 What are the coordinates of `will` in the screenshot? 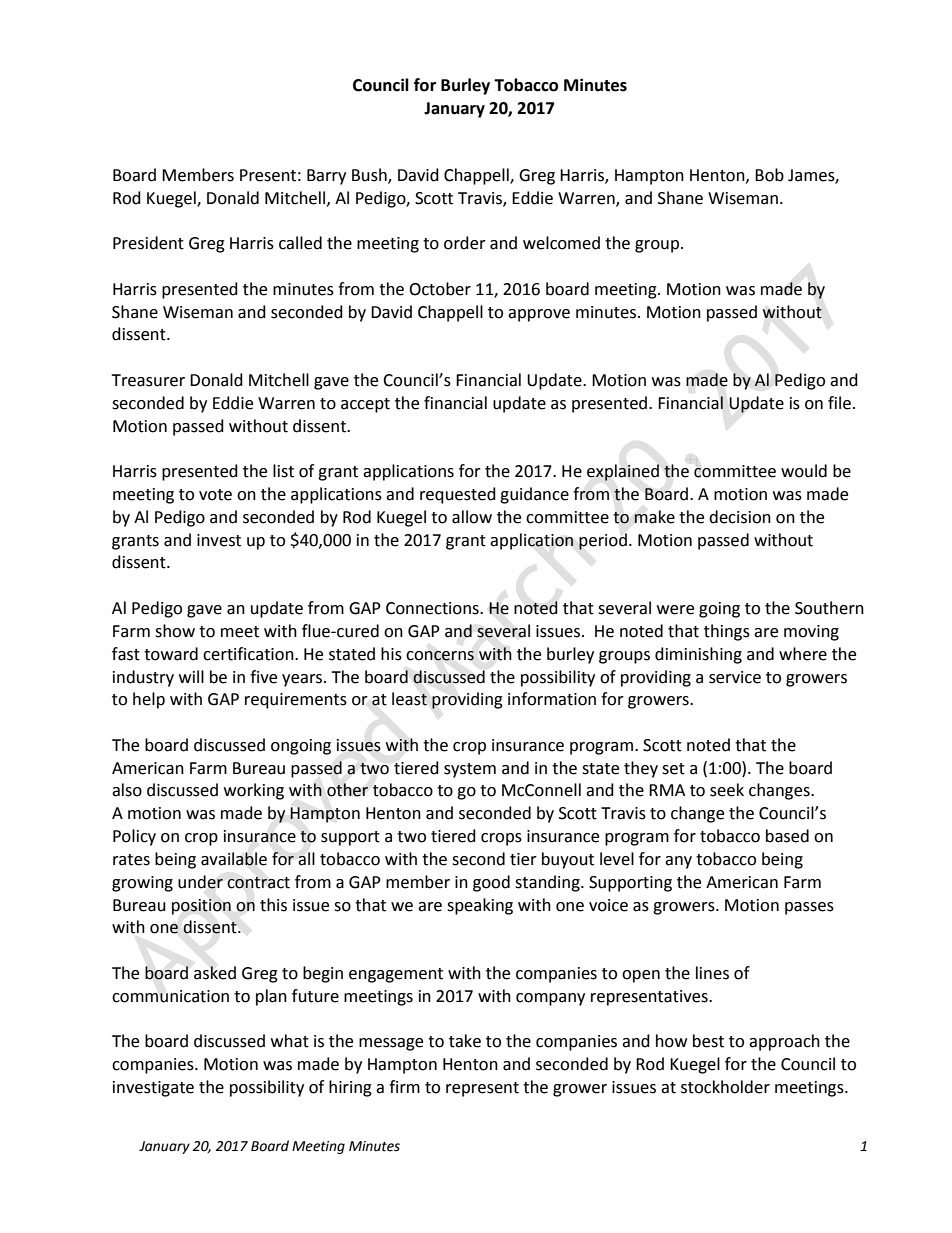 It's located at (191, 676).
